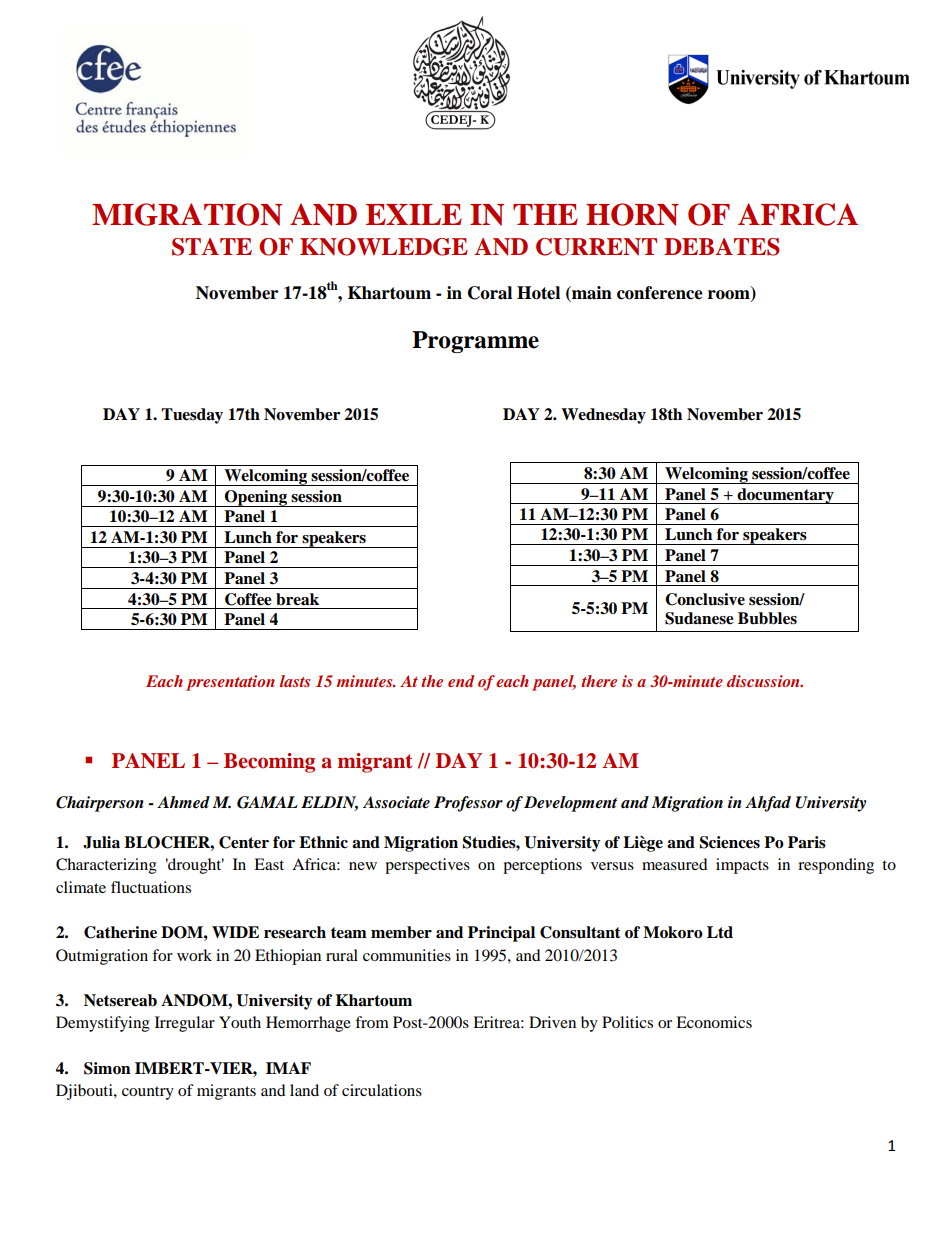 The width and height of the screenshot is (952, 1233). I want to click on STATE, so click(212, 247).
